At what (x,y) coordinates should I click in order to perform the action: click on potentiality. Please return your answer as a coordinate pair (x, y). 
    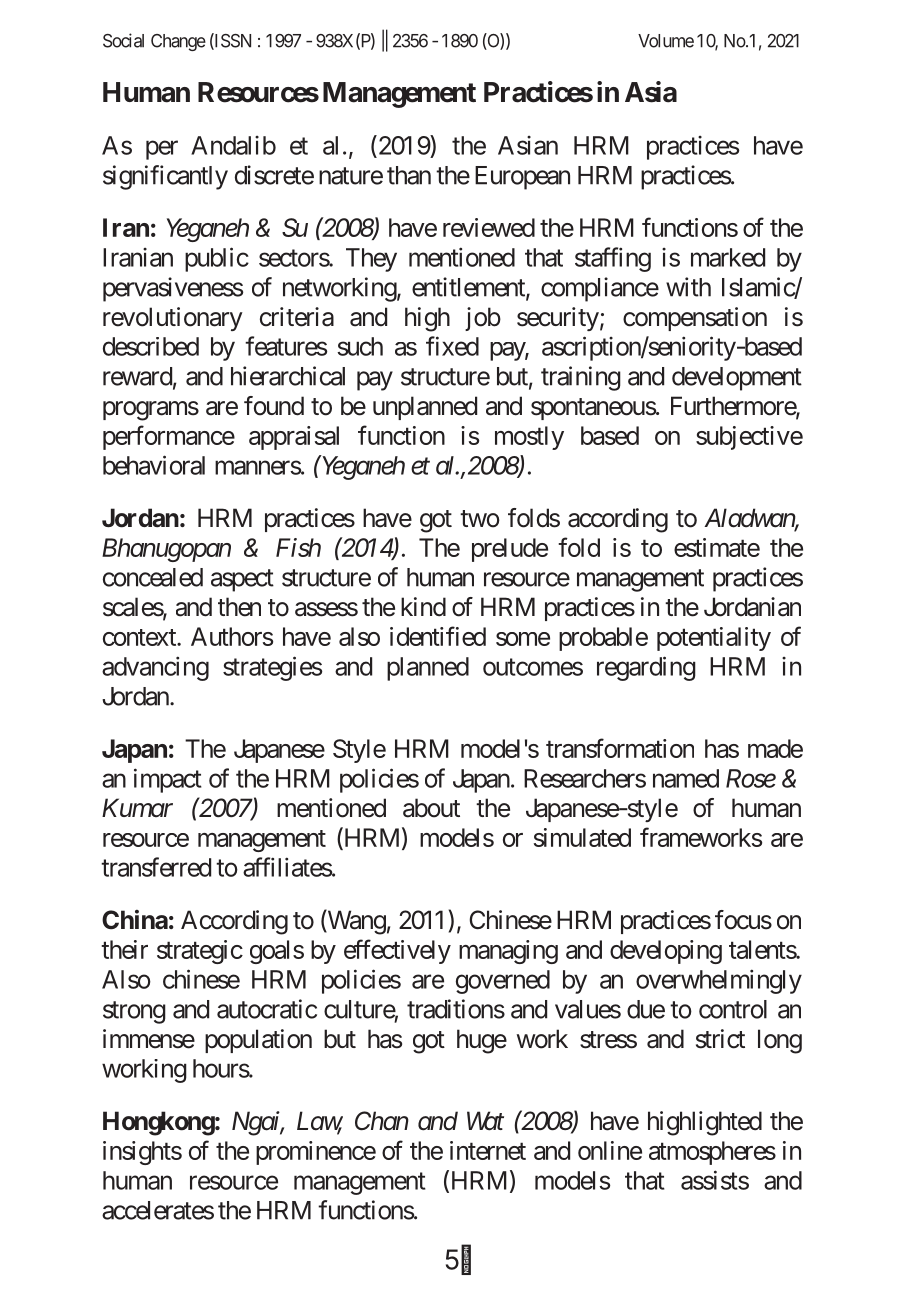
    Looking at the image, I should click on (714, 639).
